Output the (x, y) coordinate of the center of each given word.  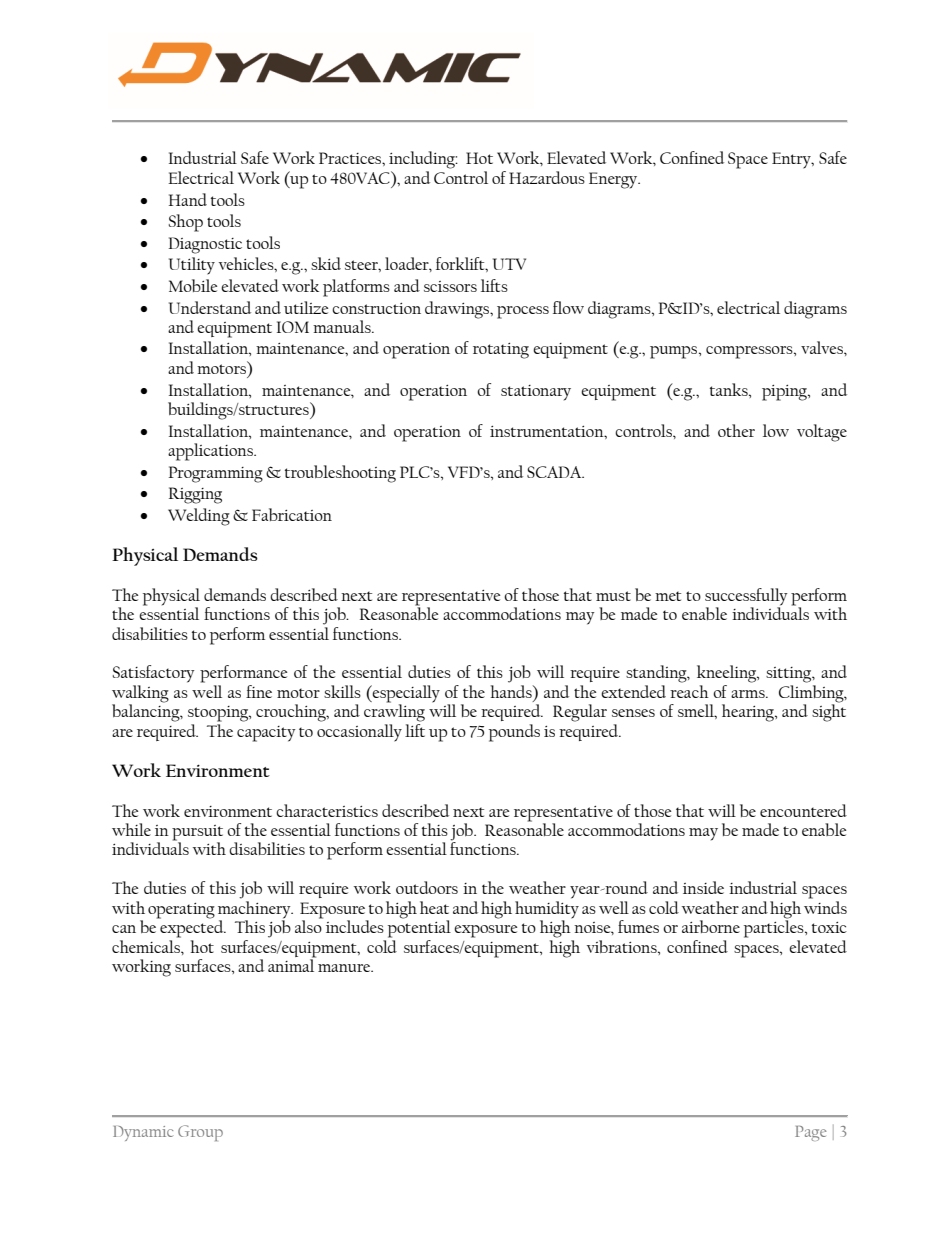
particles (775, 928)
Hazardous (547, 177)
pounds (514, 733)
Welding (199, 517)
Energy (614, 180)
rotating (501, 351)
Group (200, 1133)
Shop (186, 223)
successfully (746, 597)
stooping (219, 714)
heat (434, 907)
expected (192, 928)
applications (211, 452)
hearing (749, 713)
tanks (730, 389)
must (613, 596)
